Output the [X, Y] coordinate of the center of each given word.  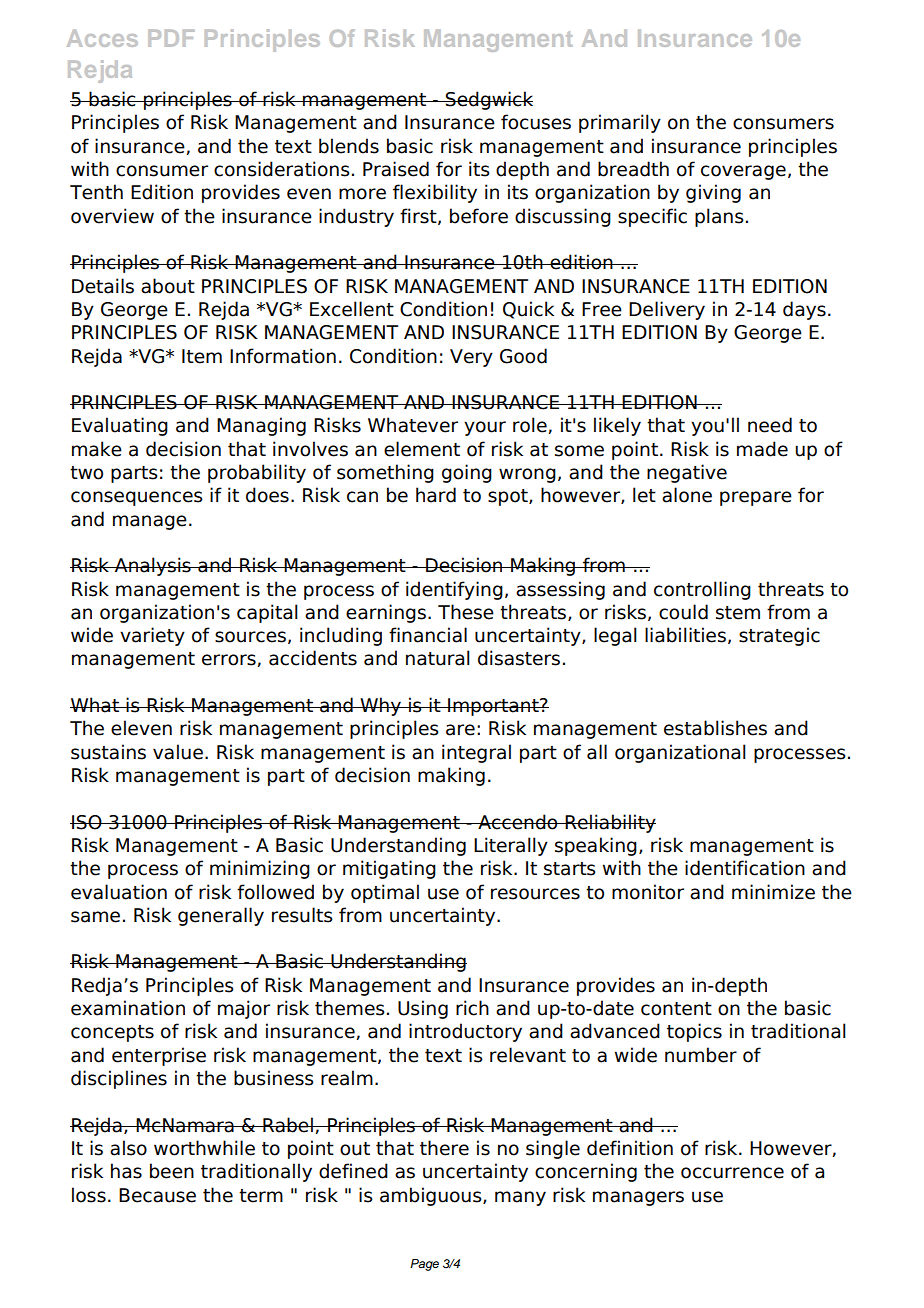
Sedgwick [488, 100]
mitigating [389, 869]
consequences [137, 498]
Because [157, 1195]
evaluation [119, 892]
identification [745, 868]
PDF [171, 38]
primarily [620, 123]
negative [687, 473]
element [422, 449]
